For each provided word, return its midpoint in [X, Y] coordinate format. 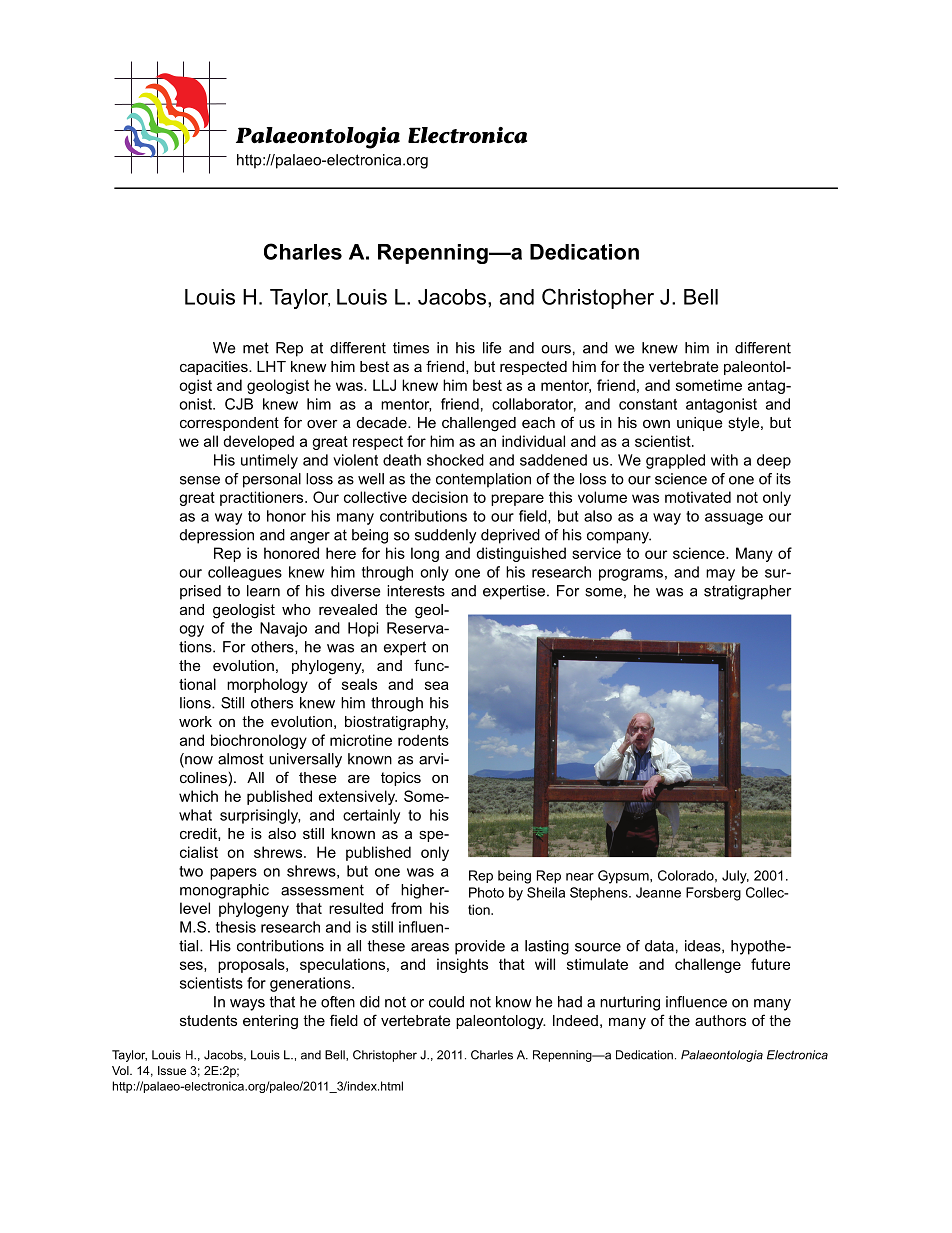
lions [196, 703]
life [492, 348]
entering [270, 1022]
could [446, 1002]
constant [648, 404]
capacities [215, 368]
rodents [423, 740]
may [720, 575]
